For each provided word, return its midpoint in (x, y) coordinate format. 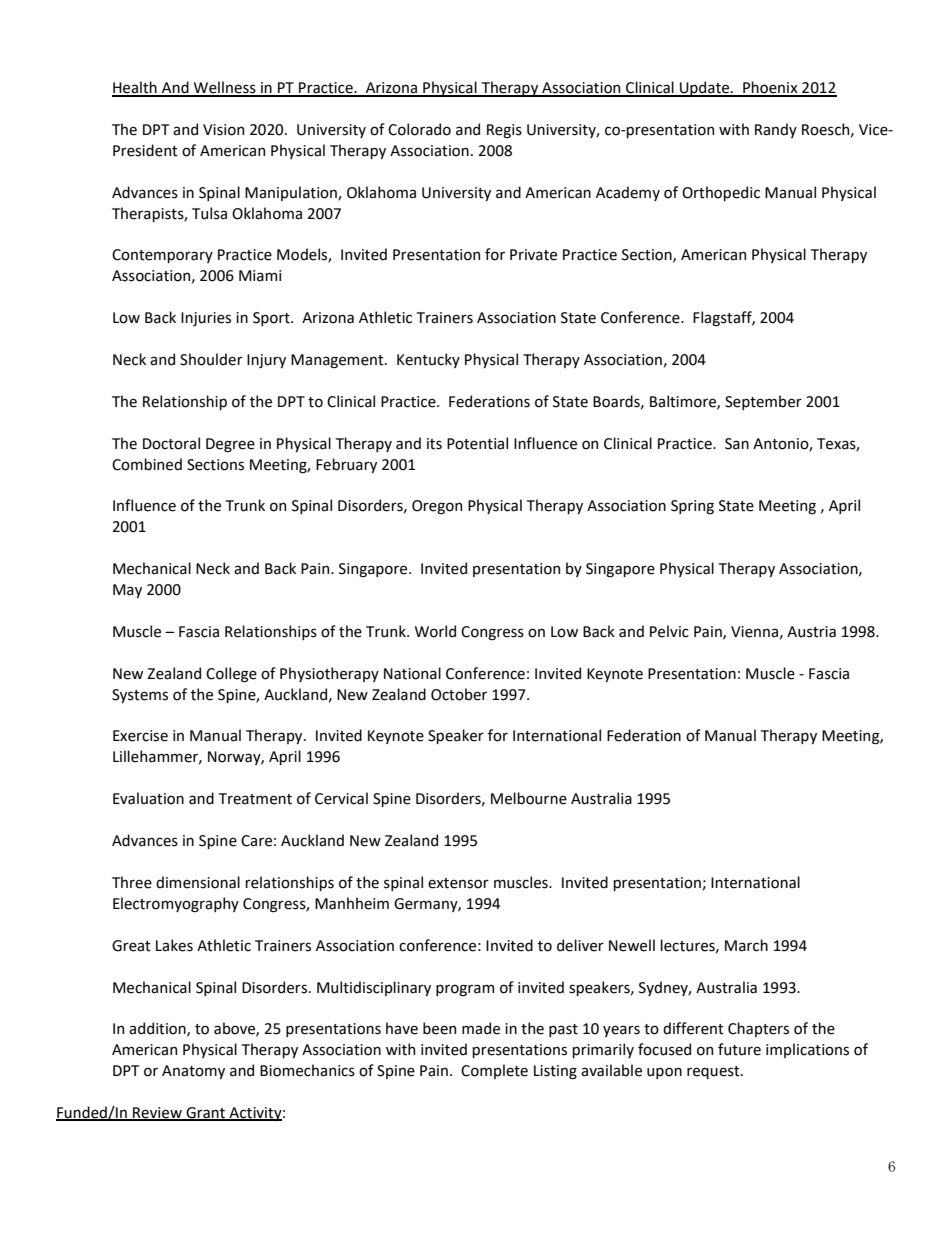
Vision (223, 130)
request (714, 1072)
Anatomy (193, 1072)
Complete (494, 1071)
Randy (776, 130)
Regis (504, 131)
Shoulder (211, 359)
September (763, 402)
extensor (458, 883)
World (435, 631)
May (127, 591)
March (746, 945)
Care (256, 841)
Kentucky (428, 360)
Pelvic (669, 631)
